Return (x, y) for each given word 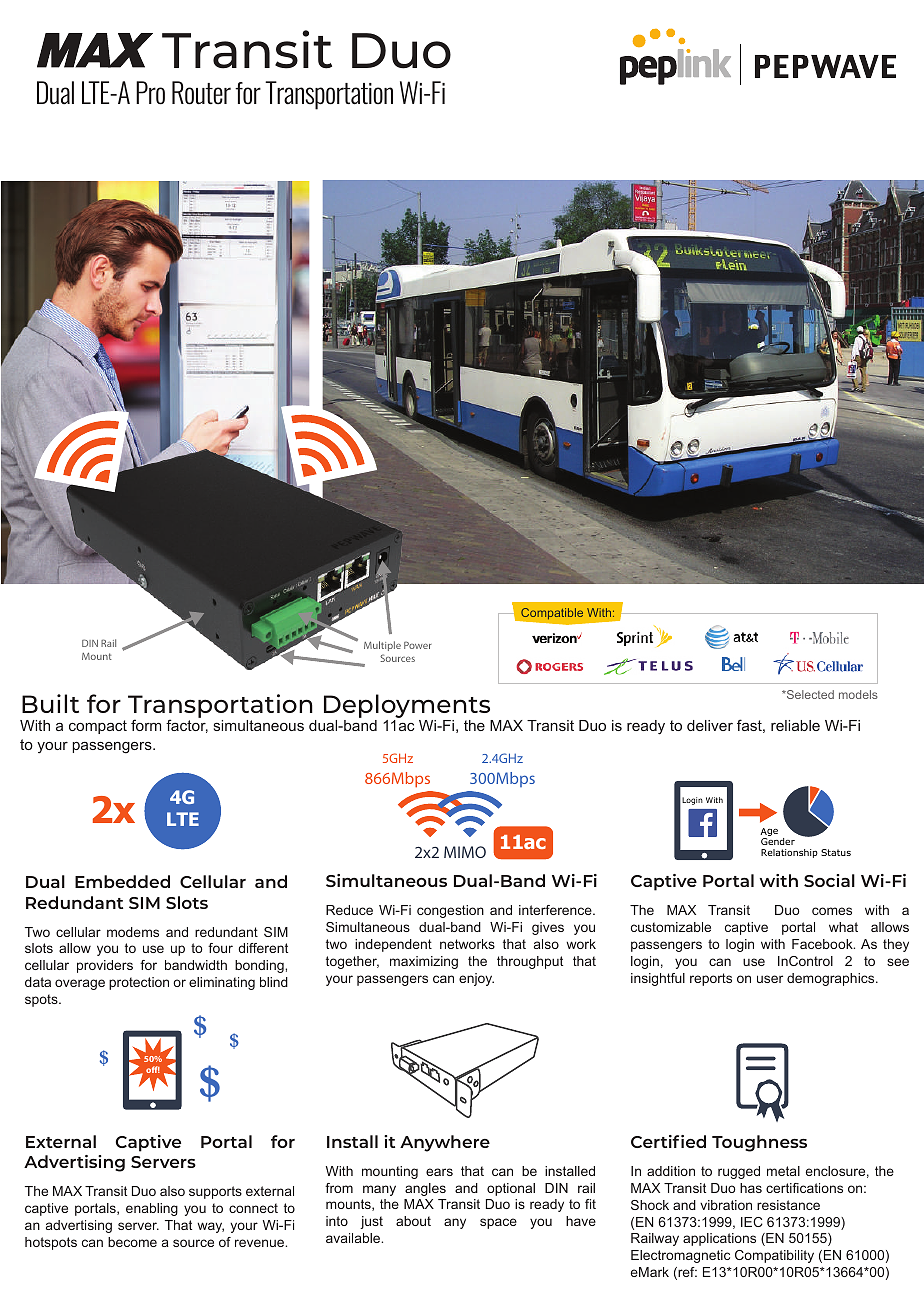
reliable (795, 725)
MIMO (465, 852)
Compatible (551, 615)
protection (139, 983)
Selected (809, 694)
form (146, 725)
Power (418, 645)
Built (50, 703)
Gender (778, 841)
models (858, 694)
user (770, 979)
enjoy (476, 979)
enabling (152, 1209)
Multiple (382, 646)
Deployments (407, 706)
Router (201, 93)
